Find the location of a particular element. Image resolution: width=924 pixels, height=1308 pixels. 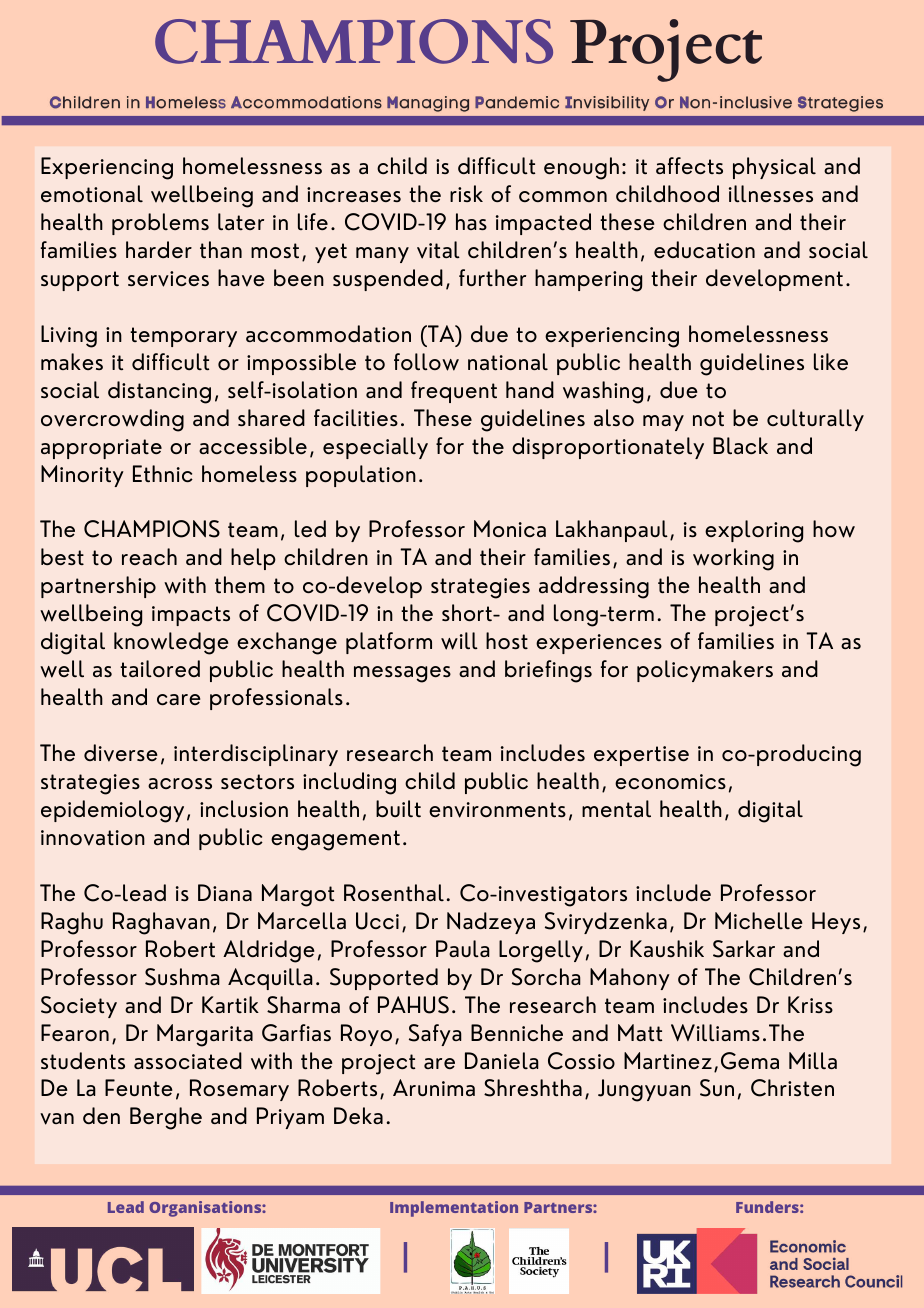

tailored is located at coordinates (160, 668).
